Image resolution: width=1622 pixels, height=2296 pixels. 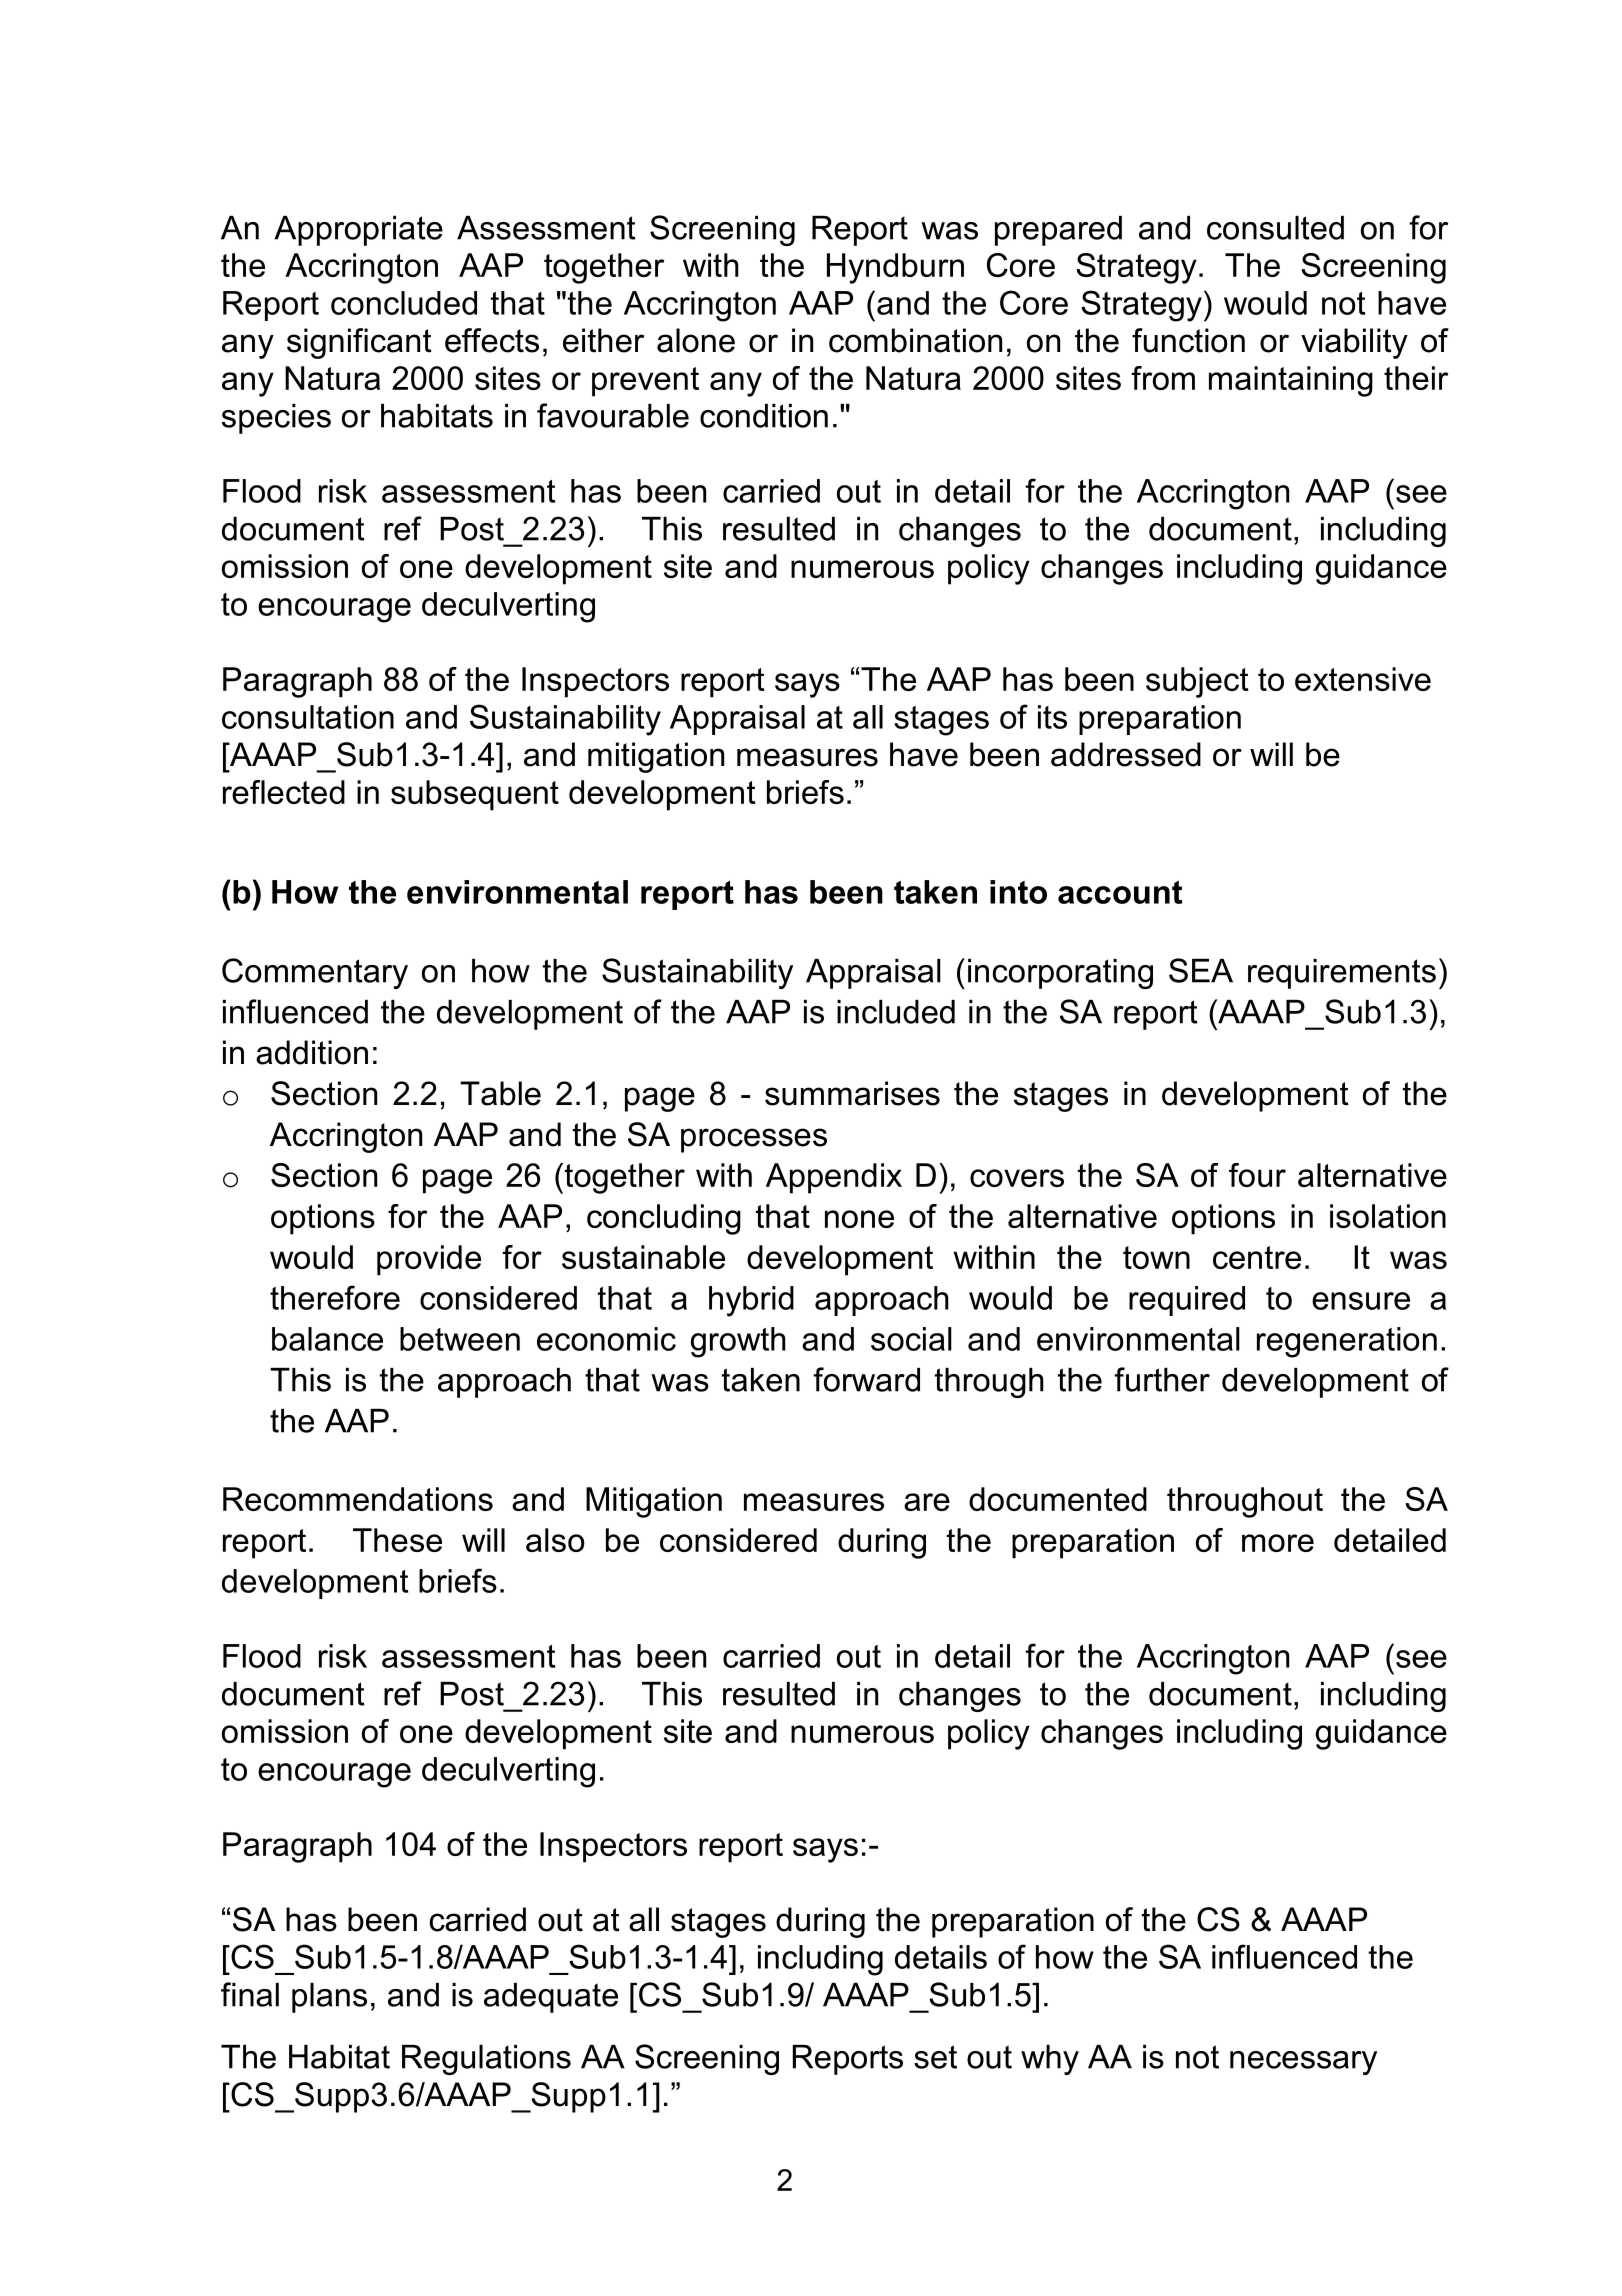 I want to click on combination, so click(x=915, y=340).
